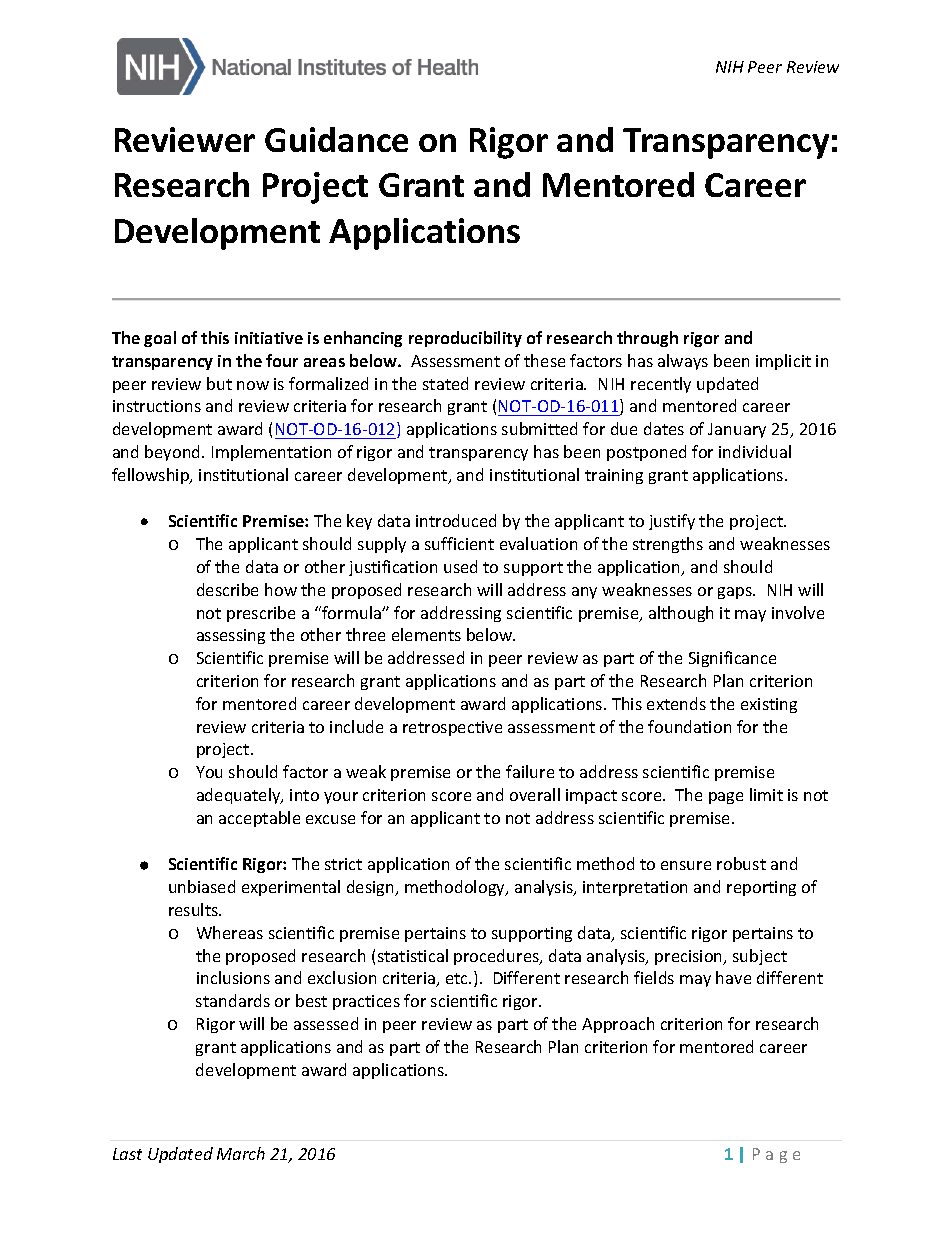 This page has width=952, height=1233. Describe the element at coordinates (755, 451) in the page. I see `individual` at that location.
